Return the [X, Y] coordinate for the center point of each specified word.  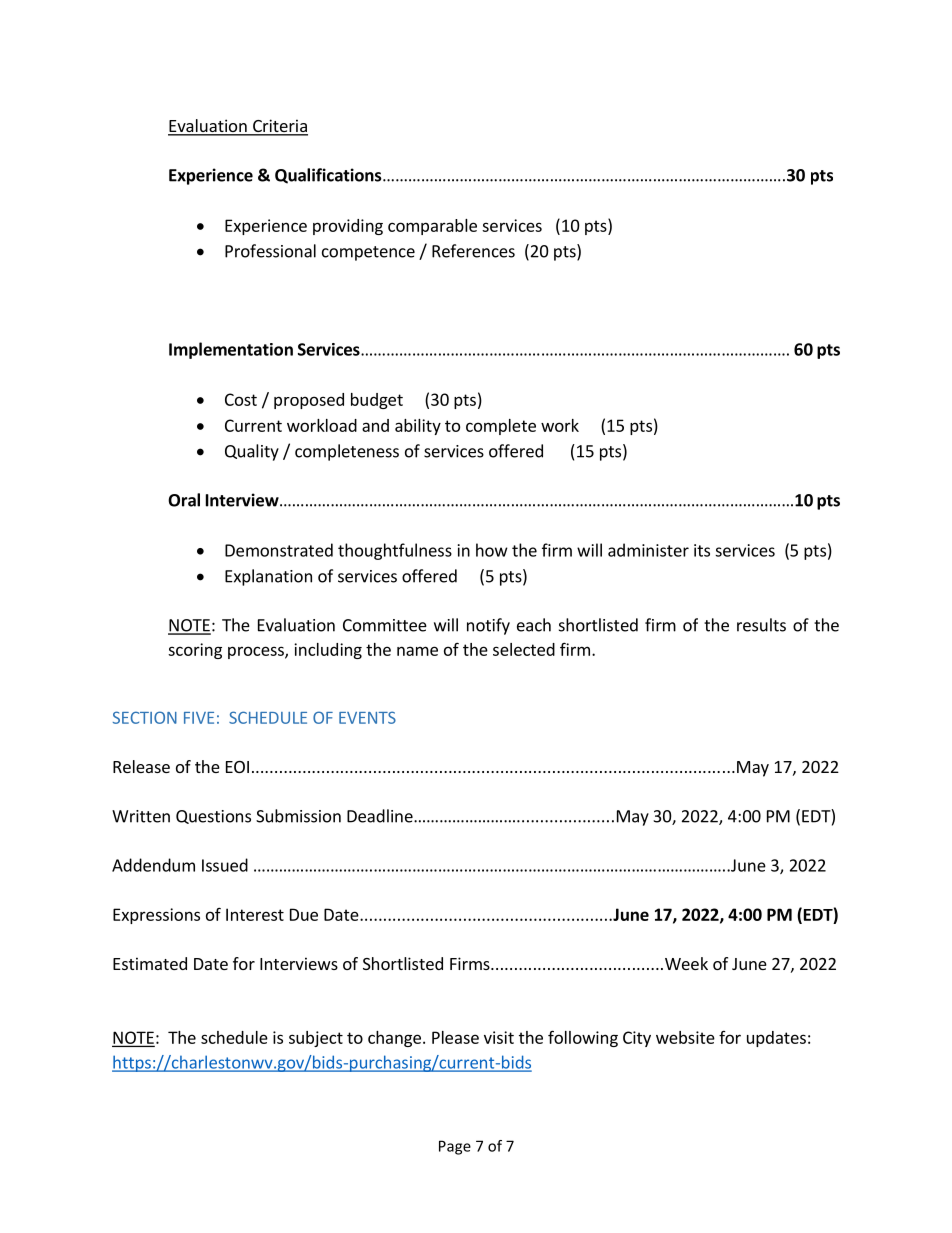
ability [418, 427]
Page [455, 1147]
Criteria [279, 127]
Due [304, 914]
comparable [432, 227]
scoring [195, 651]
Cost [241, 399]
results [761, 625]
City [637, 1039]
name [417, 651]
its [702, 550]
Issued [225, 865]
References [473, 251]
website [685, 1037]
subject [316, 1039]
